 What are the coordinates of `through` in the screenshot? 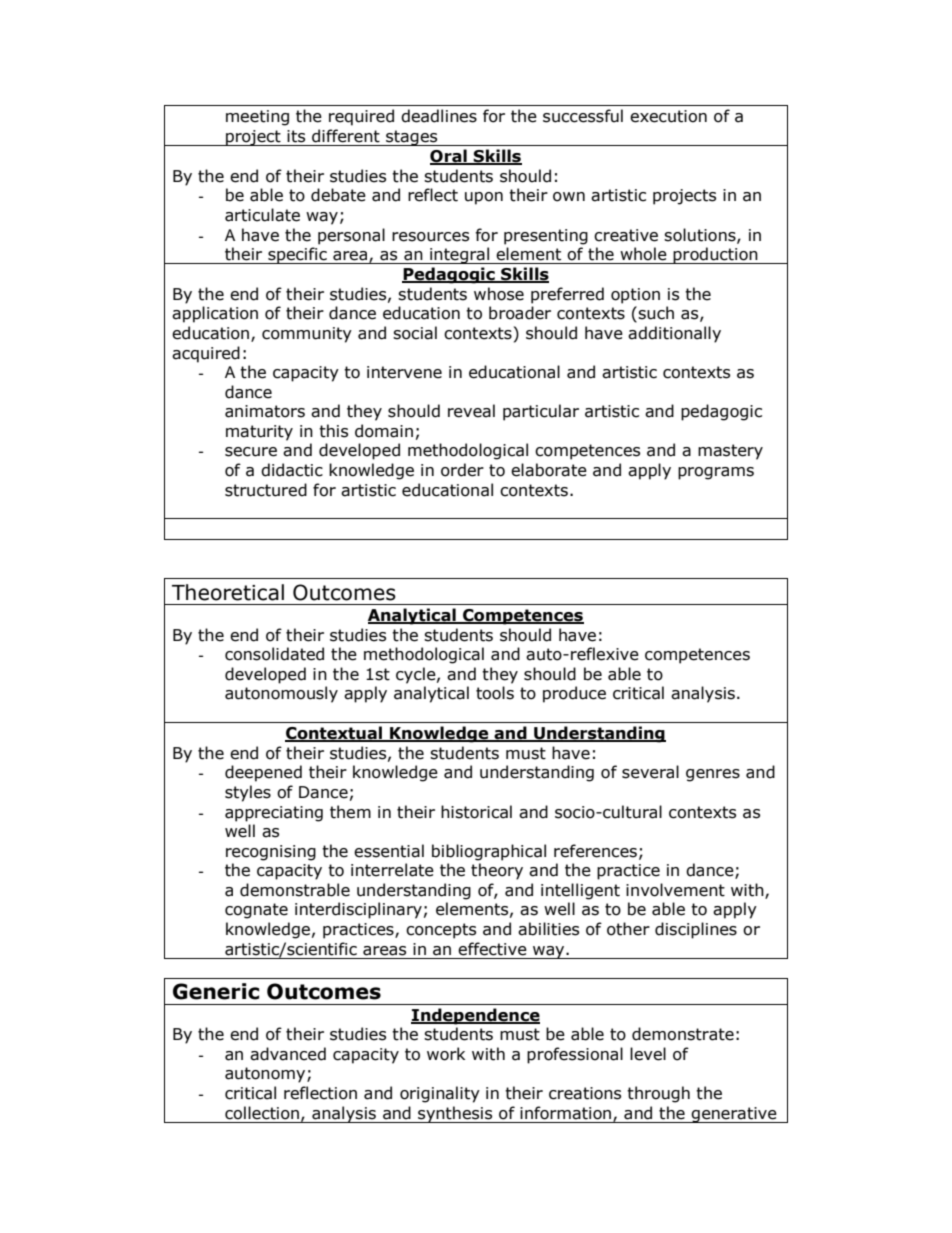 It's located at (658, 1094).
